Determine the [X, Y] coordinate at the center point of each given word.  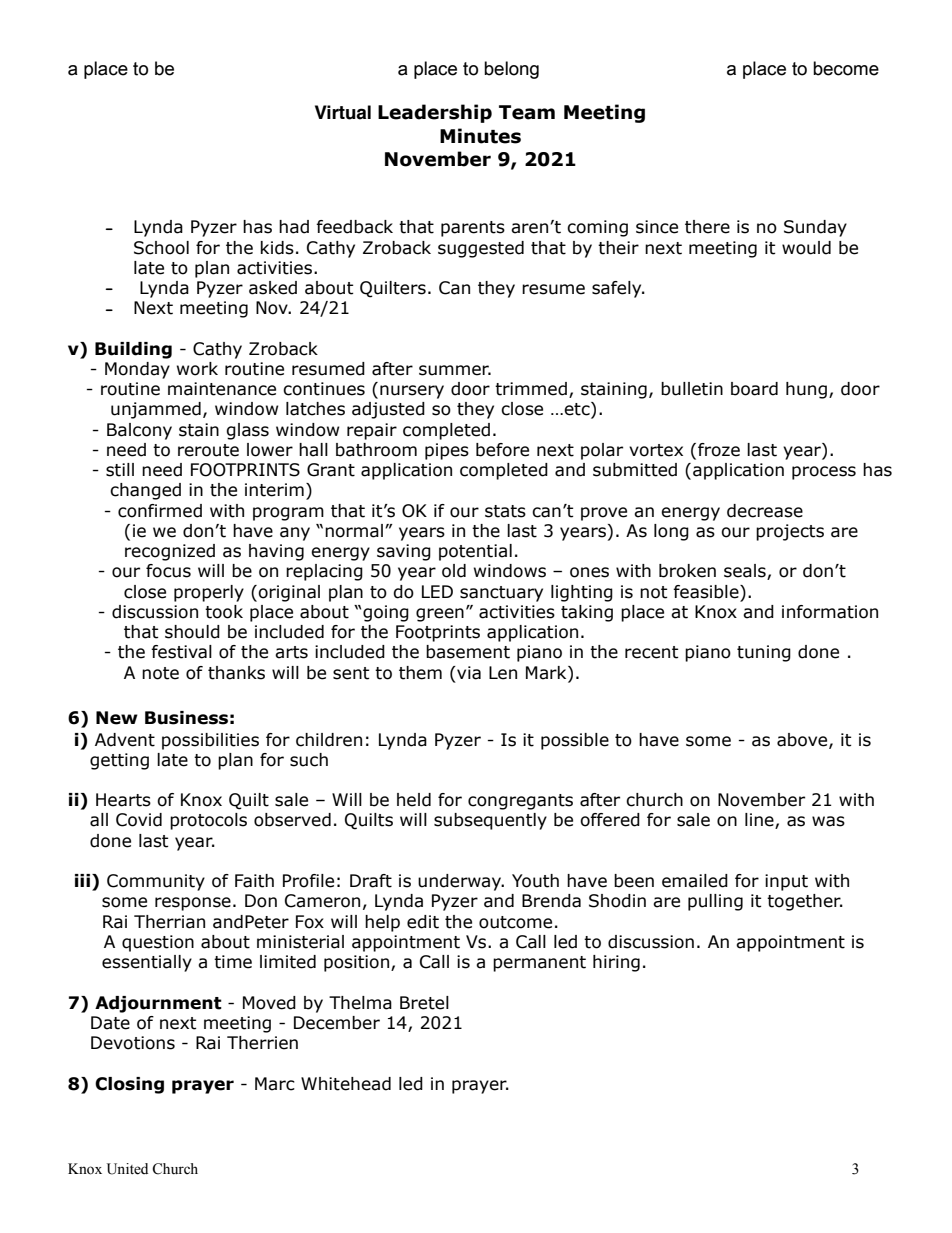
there [707, 227]
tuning [764, 653]
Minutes [480, 136]
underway [460, 882]
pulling [715, 902]
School [161, 248]
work [197, 369]
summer [455, 370]
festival [181, 652]
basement [468, 652]
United [127, 1169]
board [754, 389]
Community [156, 882]
